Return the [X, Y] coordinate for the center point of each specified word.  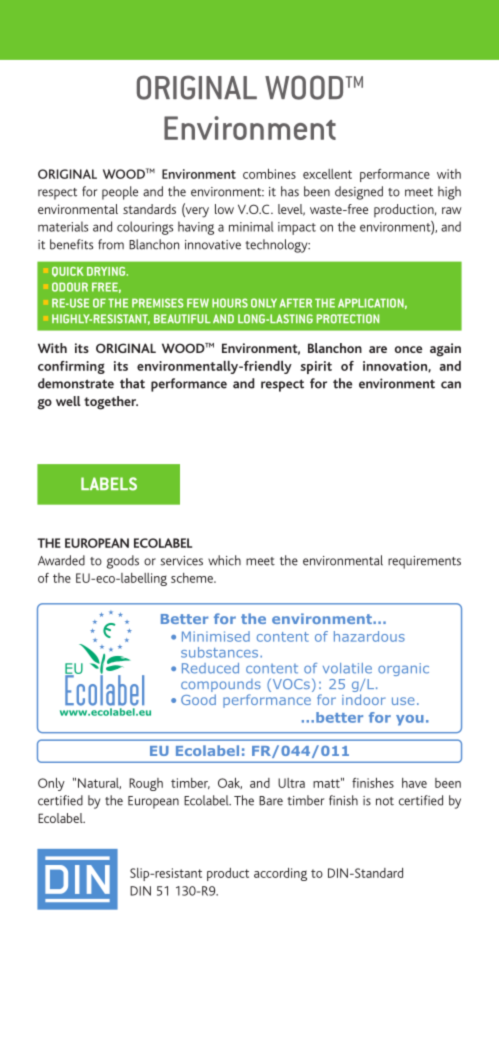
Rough [146, 784]
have [414, 783]
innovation [396, 366]
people [120, 193]
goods [123, 562]
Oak [230, 783]
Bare [271, 801]
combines [269, 174]
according [280, 874]
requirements [424, 562]
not [385, 801]
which [224, 560]
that [132, 383]
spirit [316, 367]
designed [359, 193]
